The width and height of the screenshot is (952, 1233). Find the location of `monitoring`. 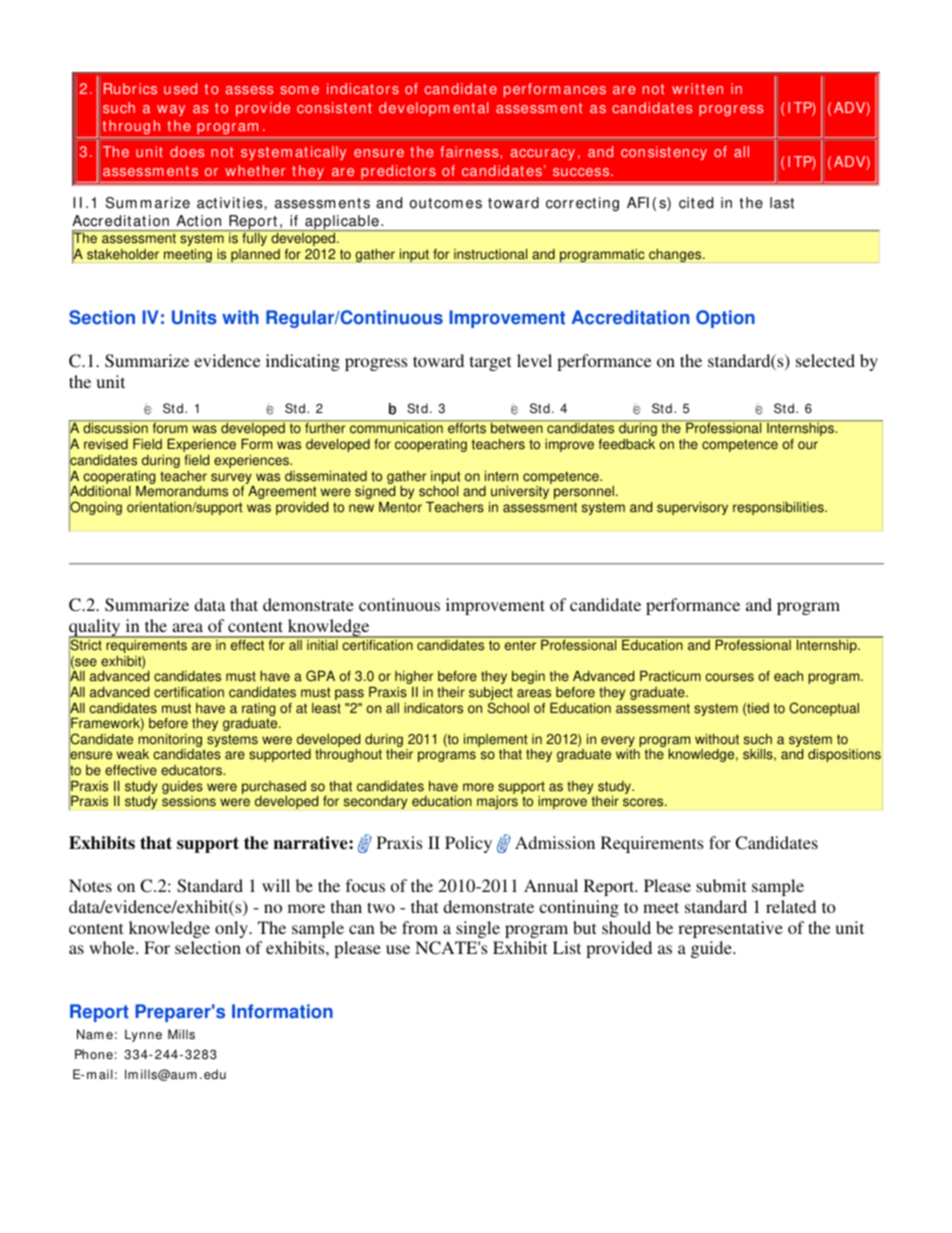

monitoring is located at coordinates (171, 742).
